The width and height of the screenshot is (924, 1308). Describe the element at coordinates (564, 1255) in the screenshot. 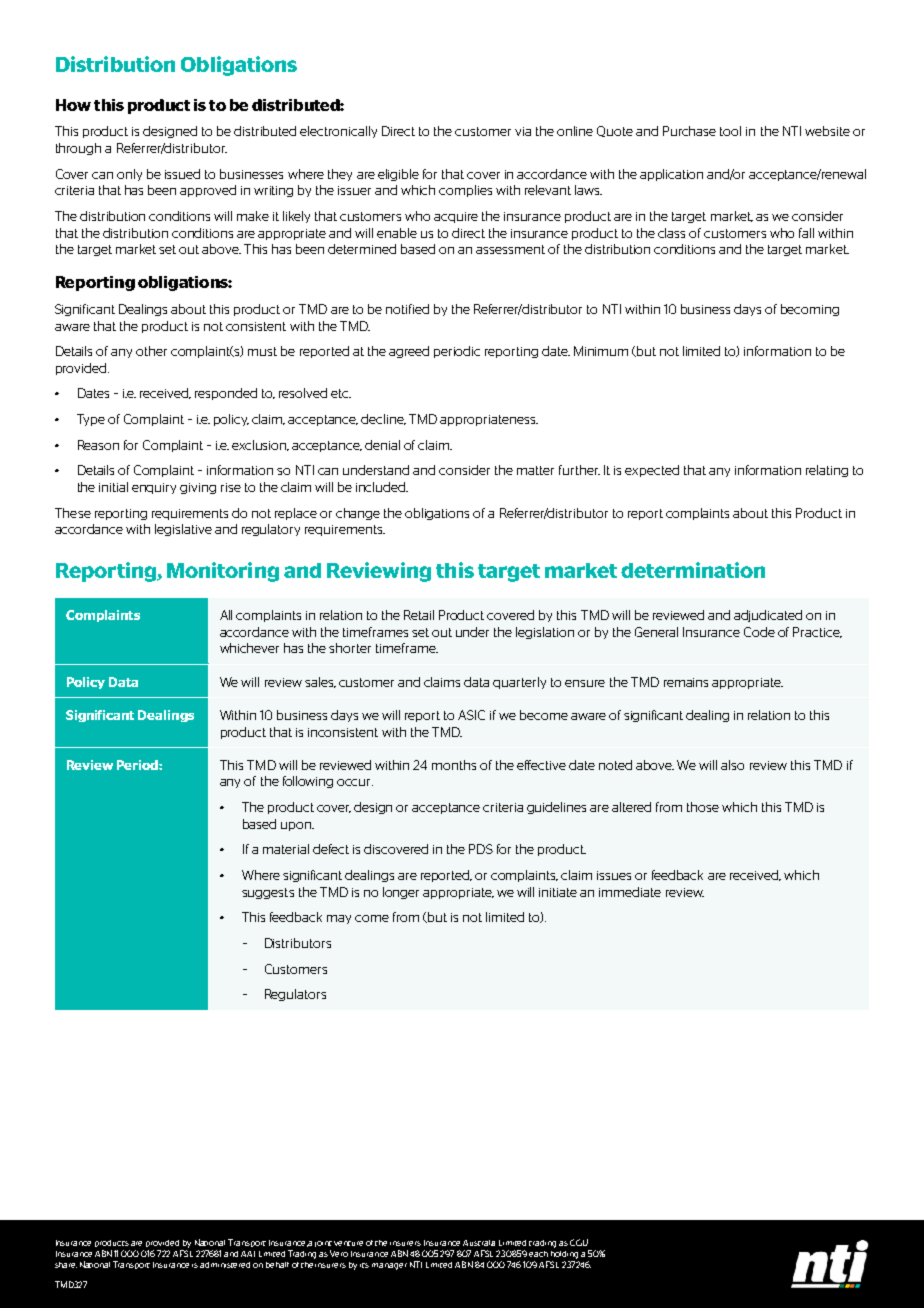

I see `holding` at that location.
